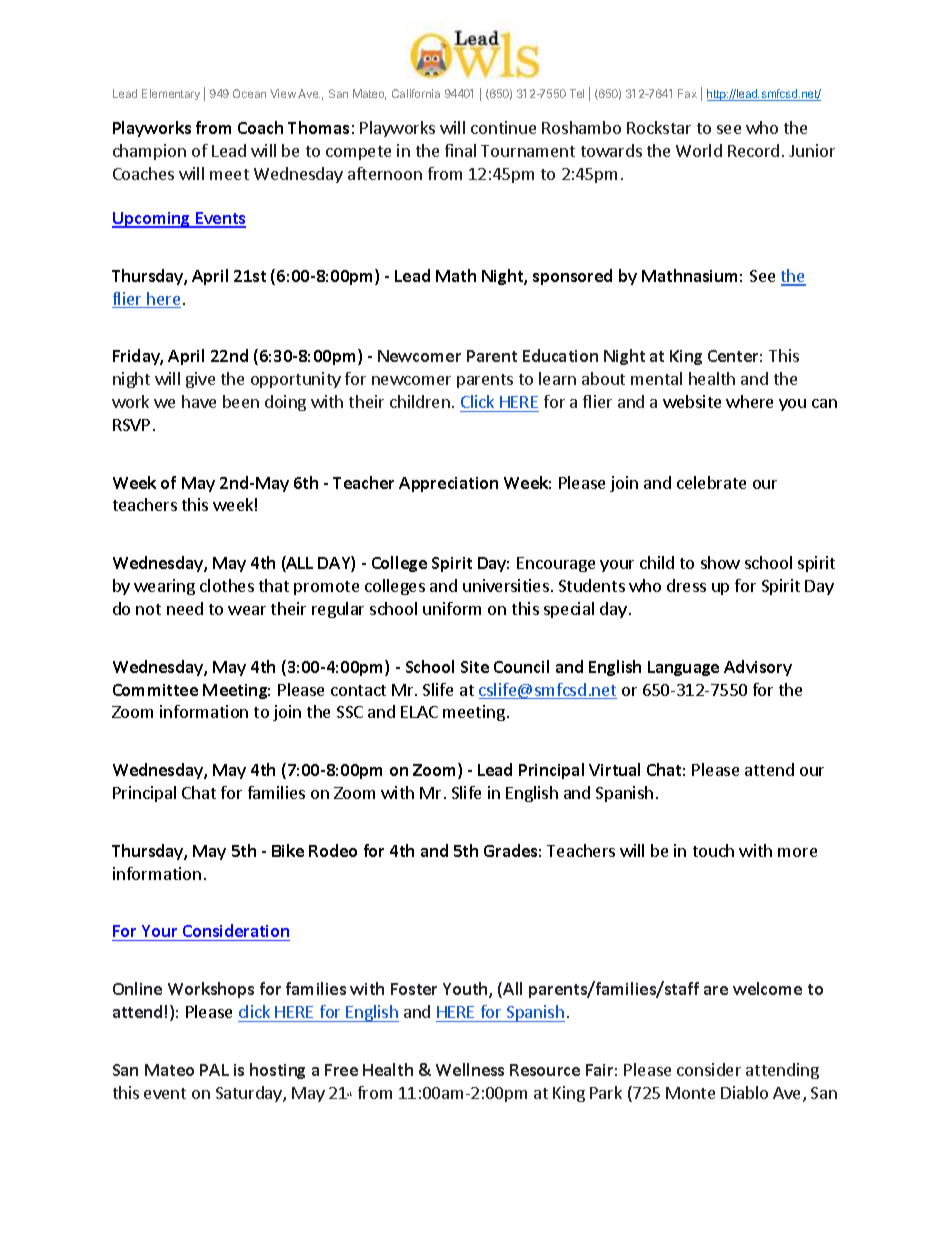 The height and width of the screenshot is (1233, 952). I want to click on Diablo, so click(744, 1092).
